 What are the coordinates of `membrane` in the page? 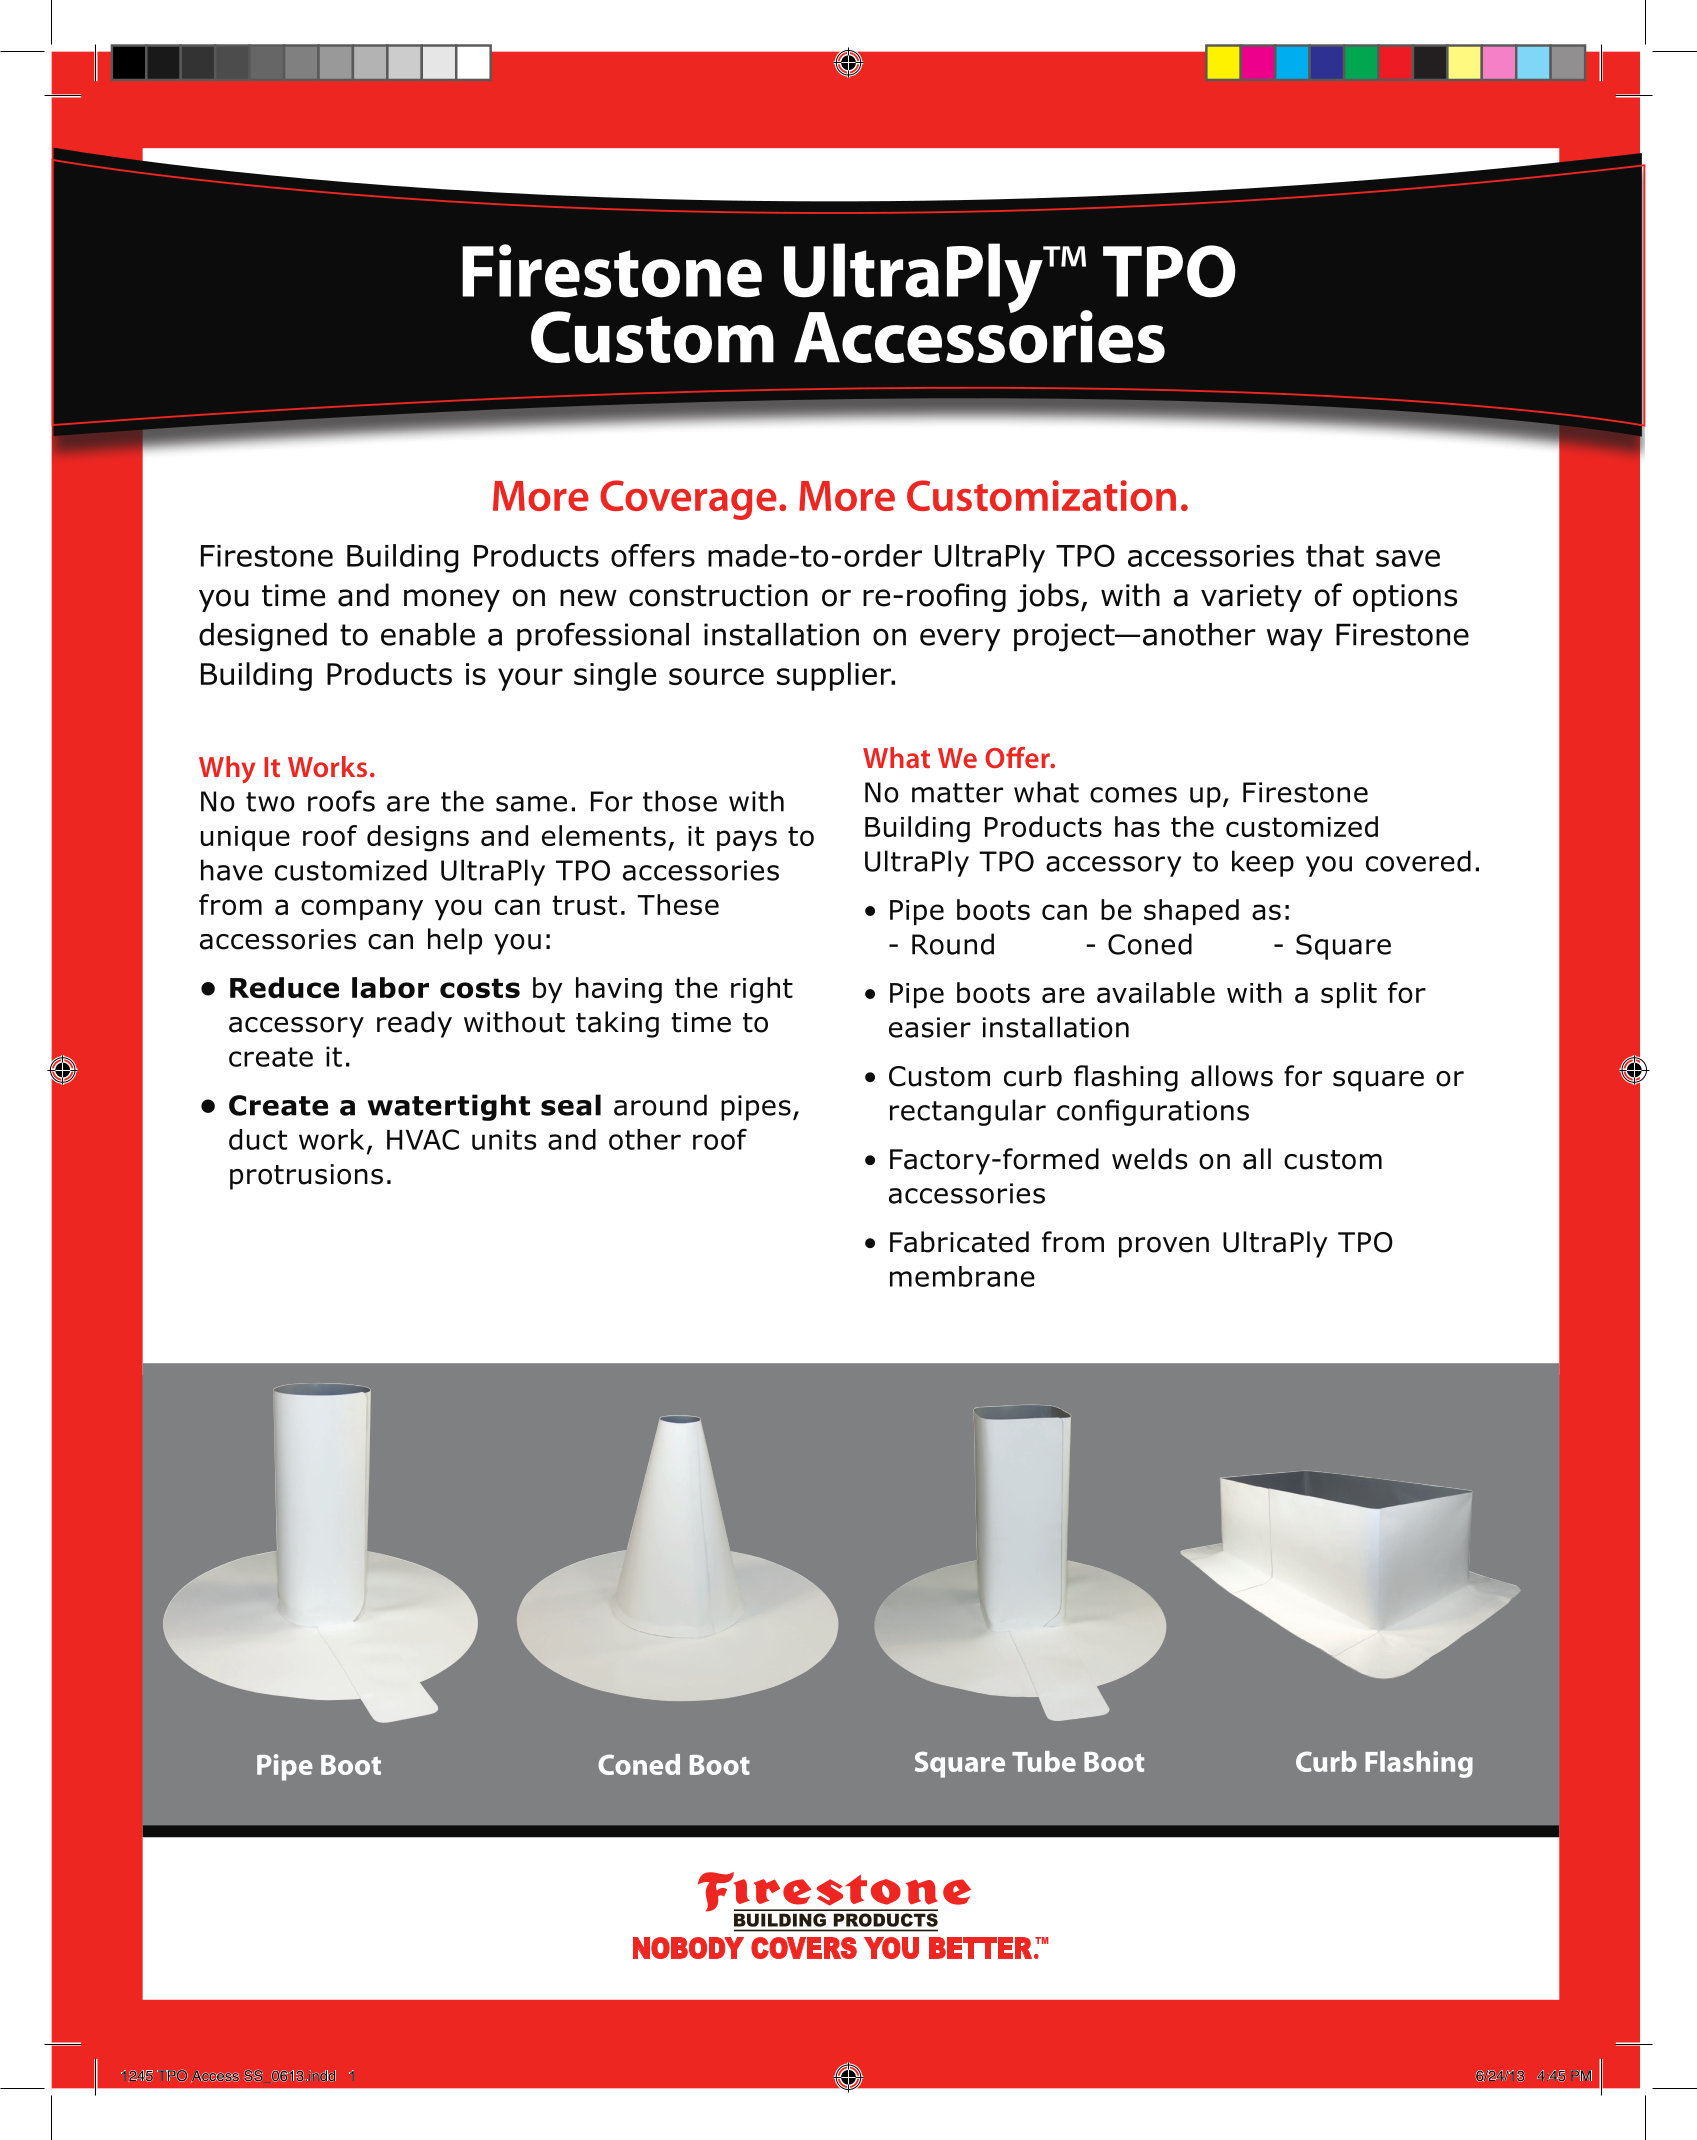 It's located at (962, 1276).
